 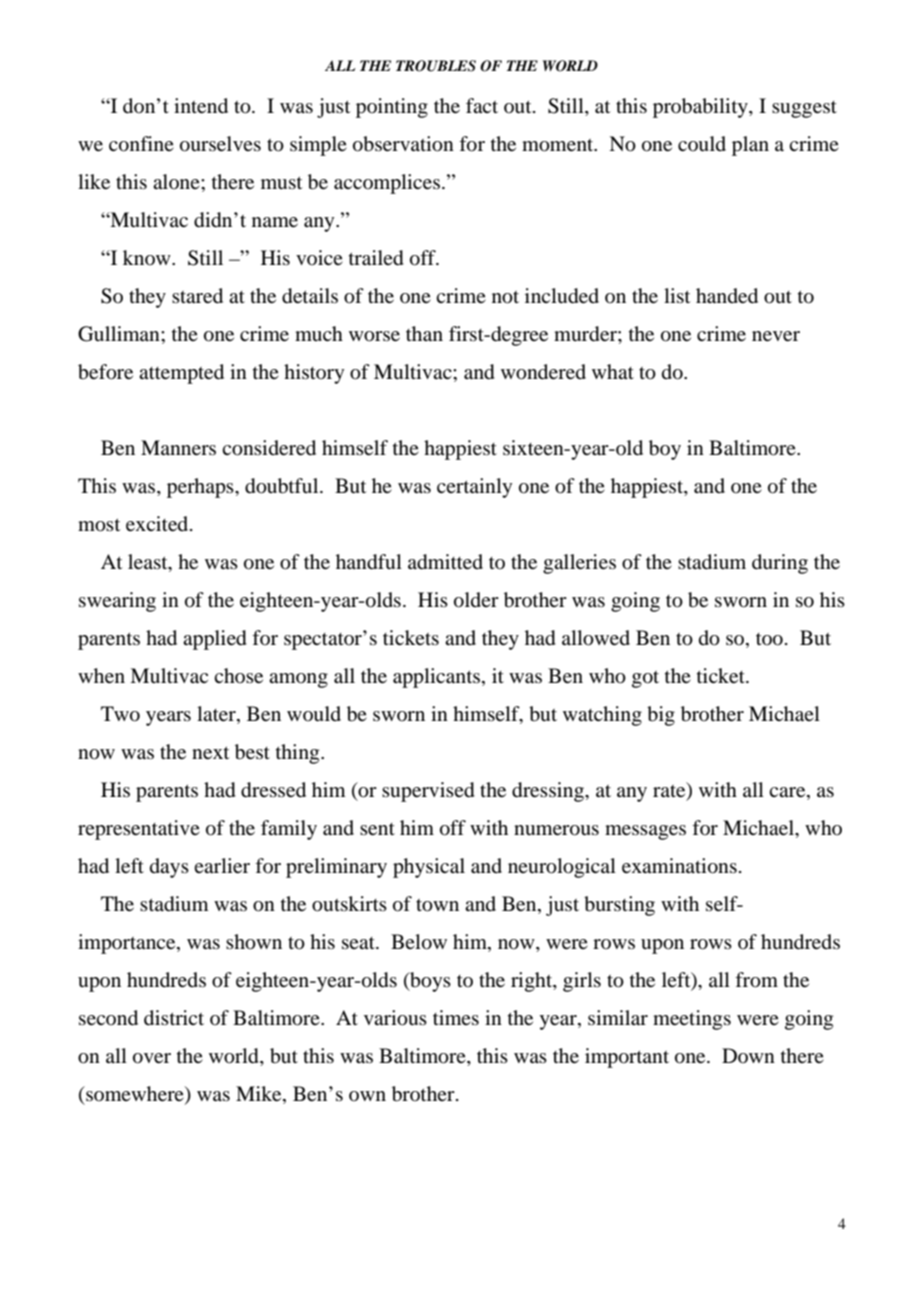 I want to click on over, so click(x=152, y=1058).
